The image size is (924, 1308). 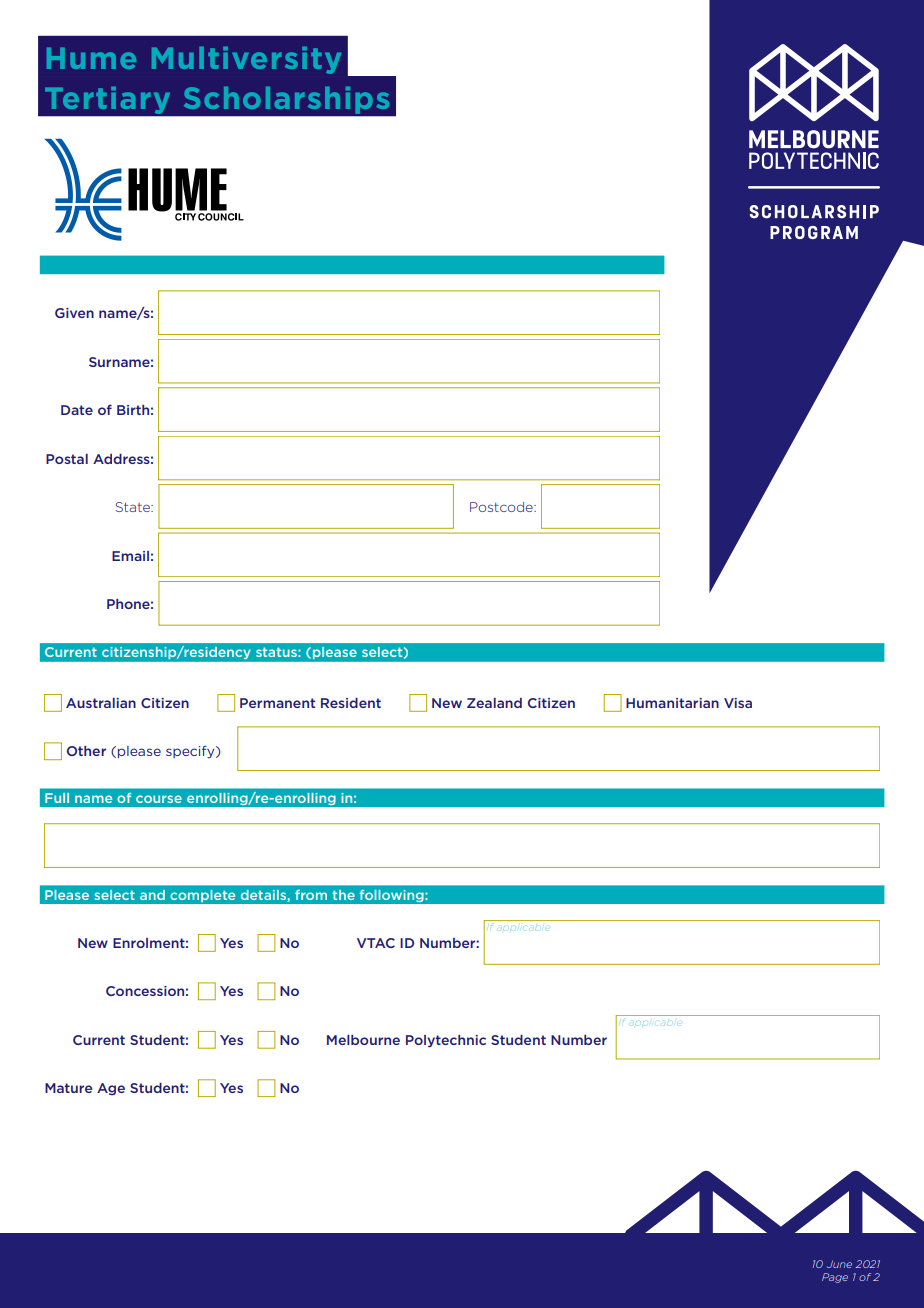 I want to click on Multiversity, so click(x=246, y=60).
